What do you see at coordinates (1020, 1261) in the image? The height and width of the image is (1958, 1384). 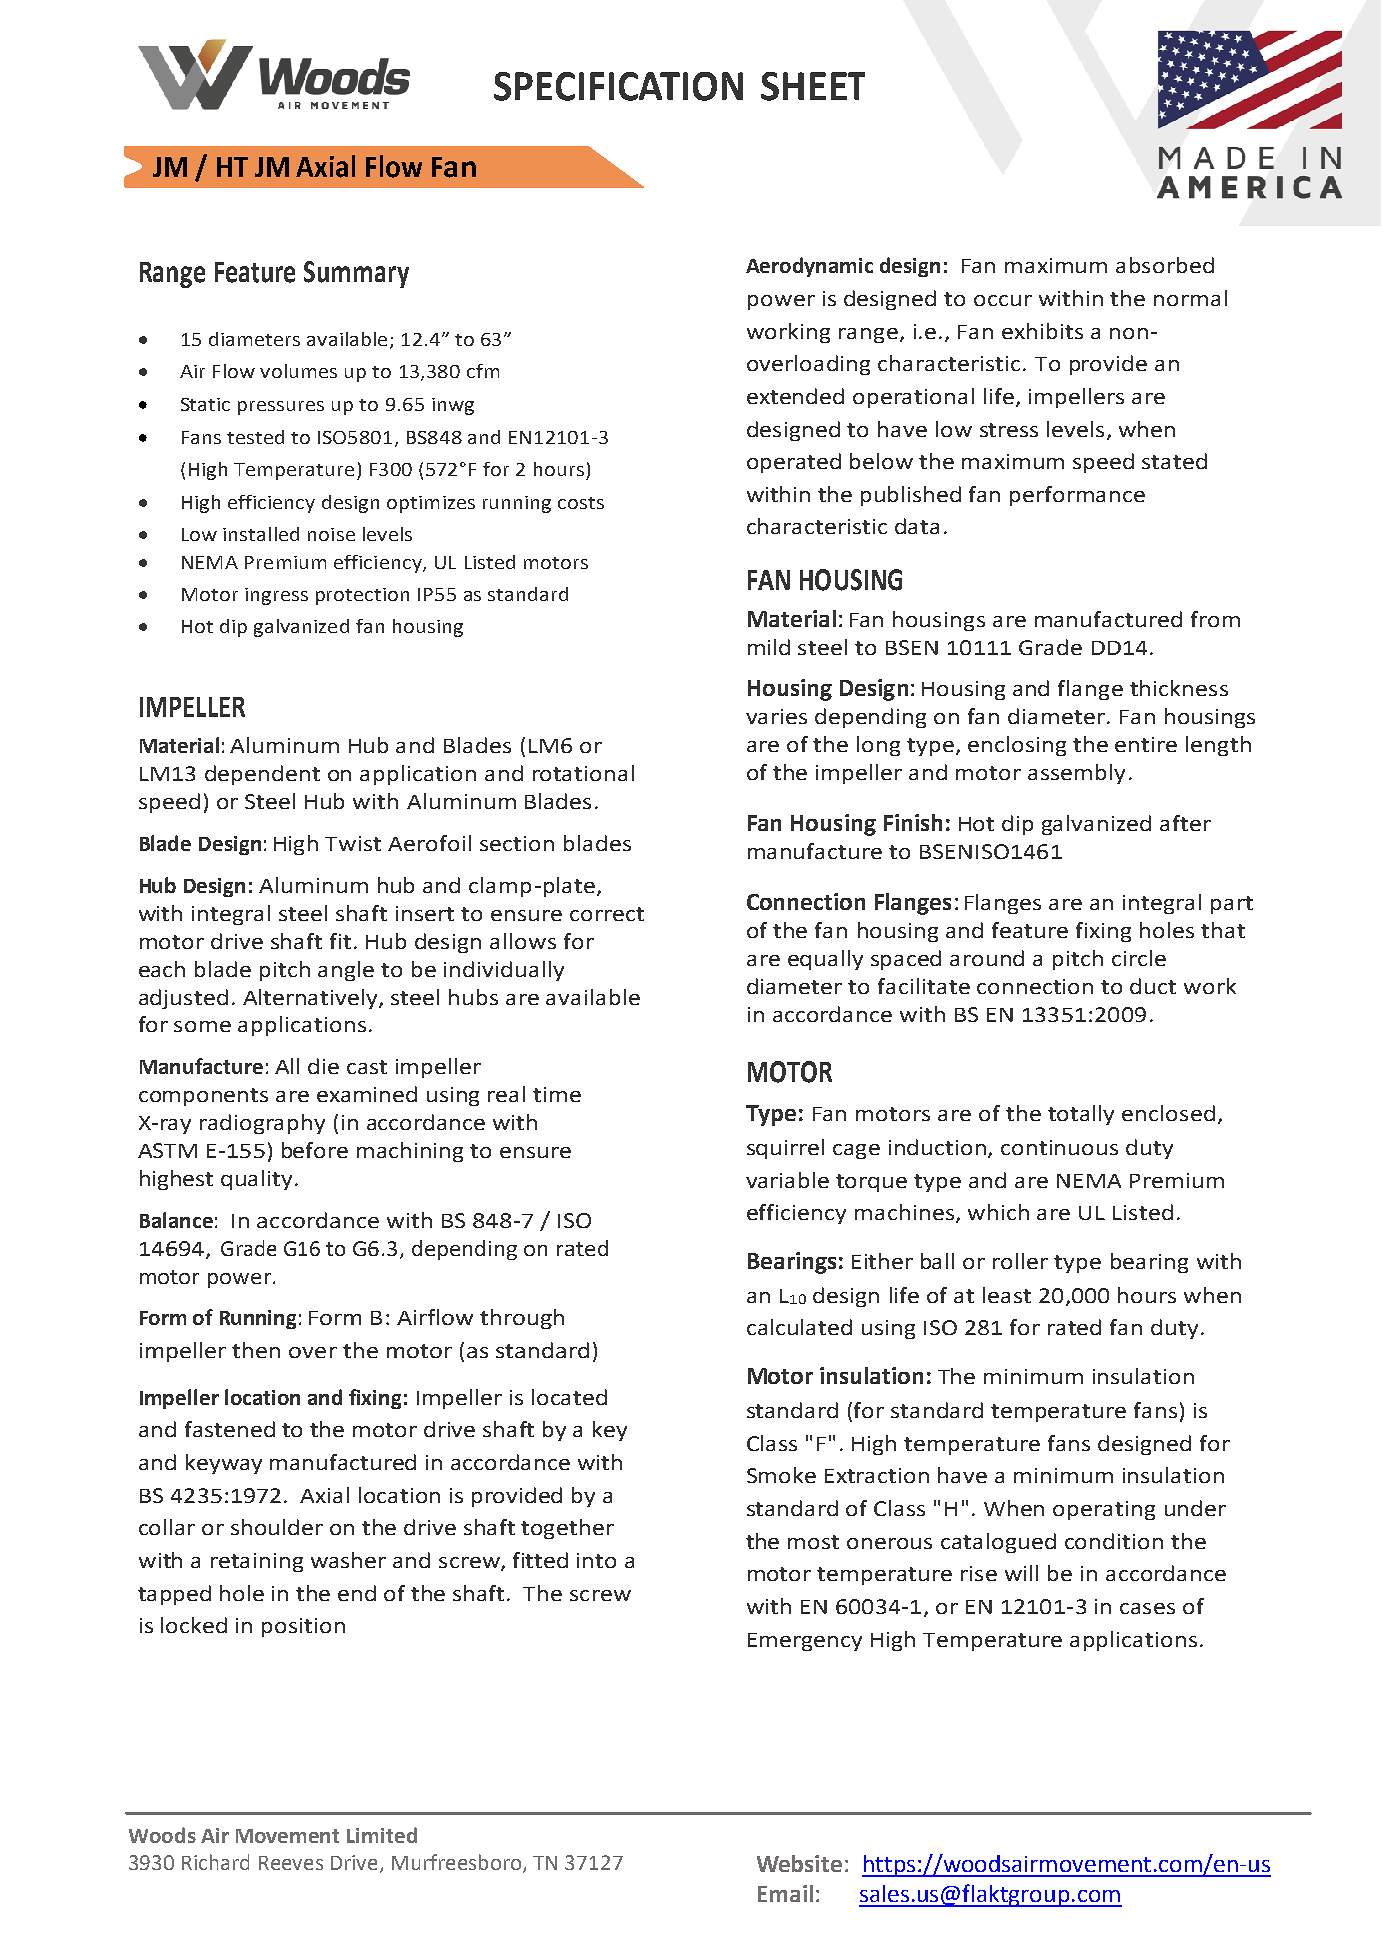 I see `roller` at bounding box center [1020, 1261].
